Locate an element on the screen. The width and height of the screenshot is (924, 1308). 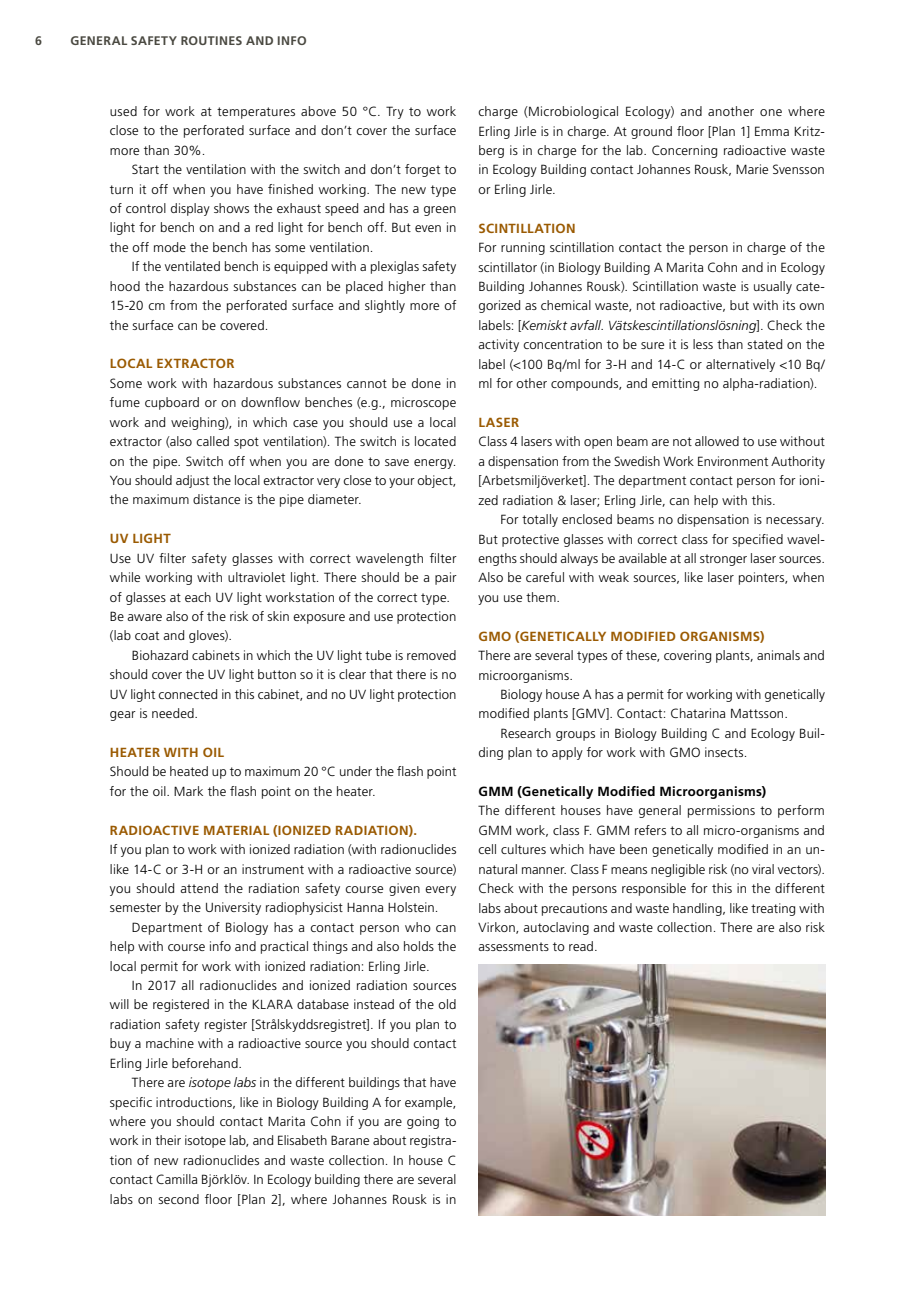
called is located at coordinates (212, 441).
